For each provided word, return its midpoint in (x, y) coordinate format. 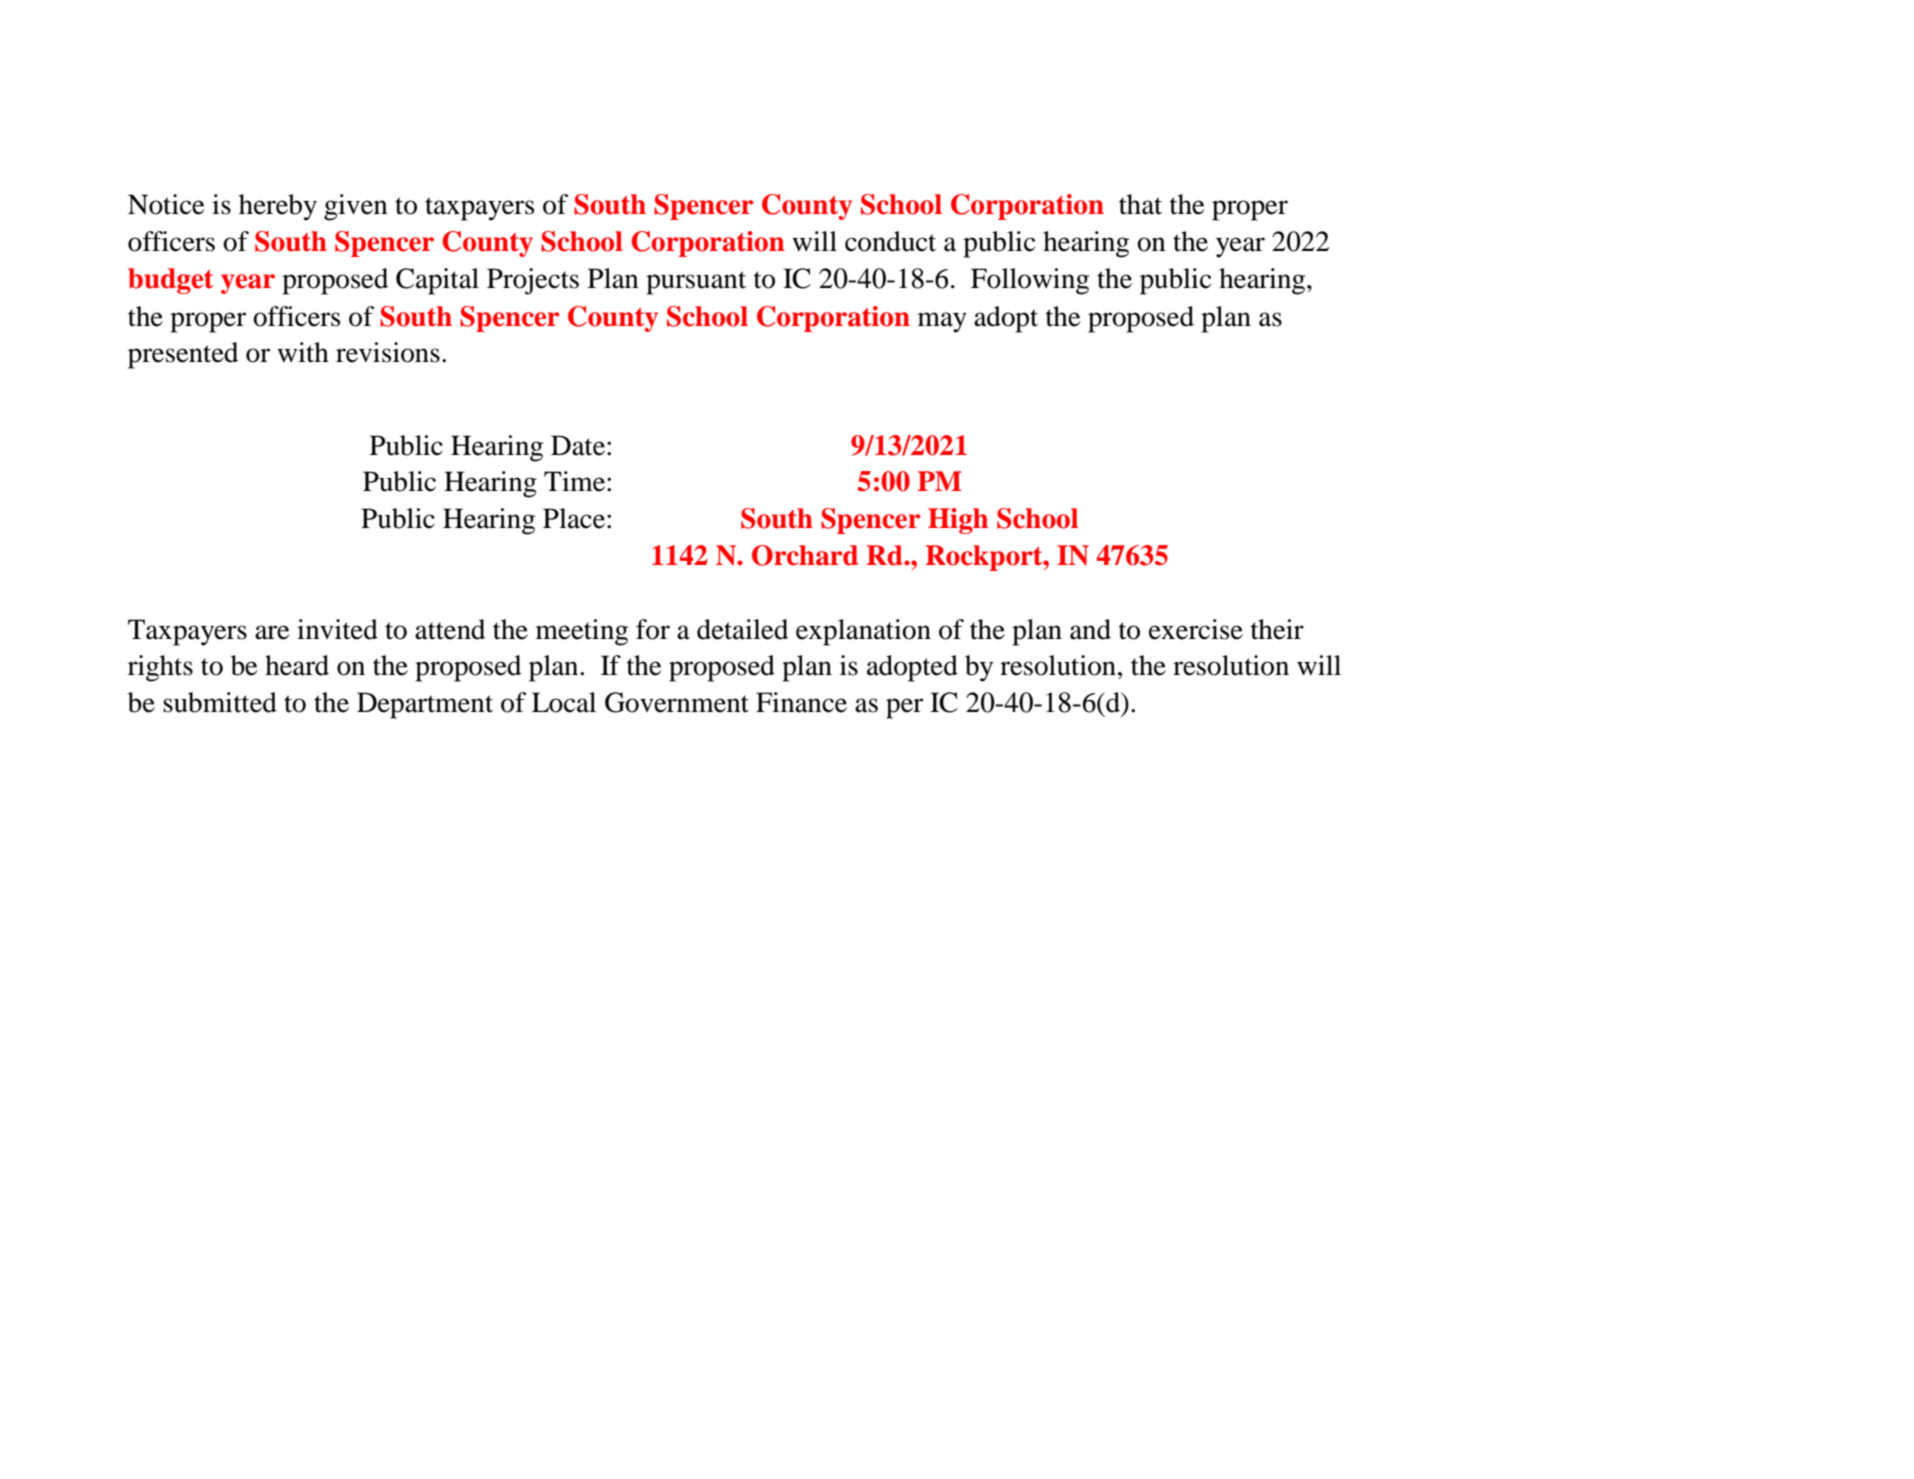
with (303, 352)
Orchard (805, 555)
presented (183, 355)
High (958, 521)
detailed (742, 629)
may (942, 322)
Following (1030, 281)
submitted (220, 702)
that (1140, 204)
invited (337, 629)
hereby (278, 207)
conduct (890, 241)
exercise (1196, 629)
